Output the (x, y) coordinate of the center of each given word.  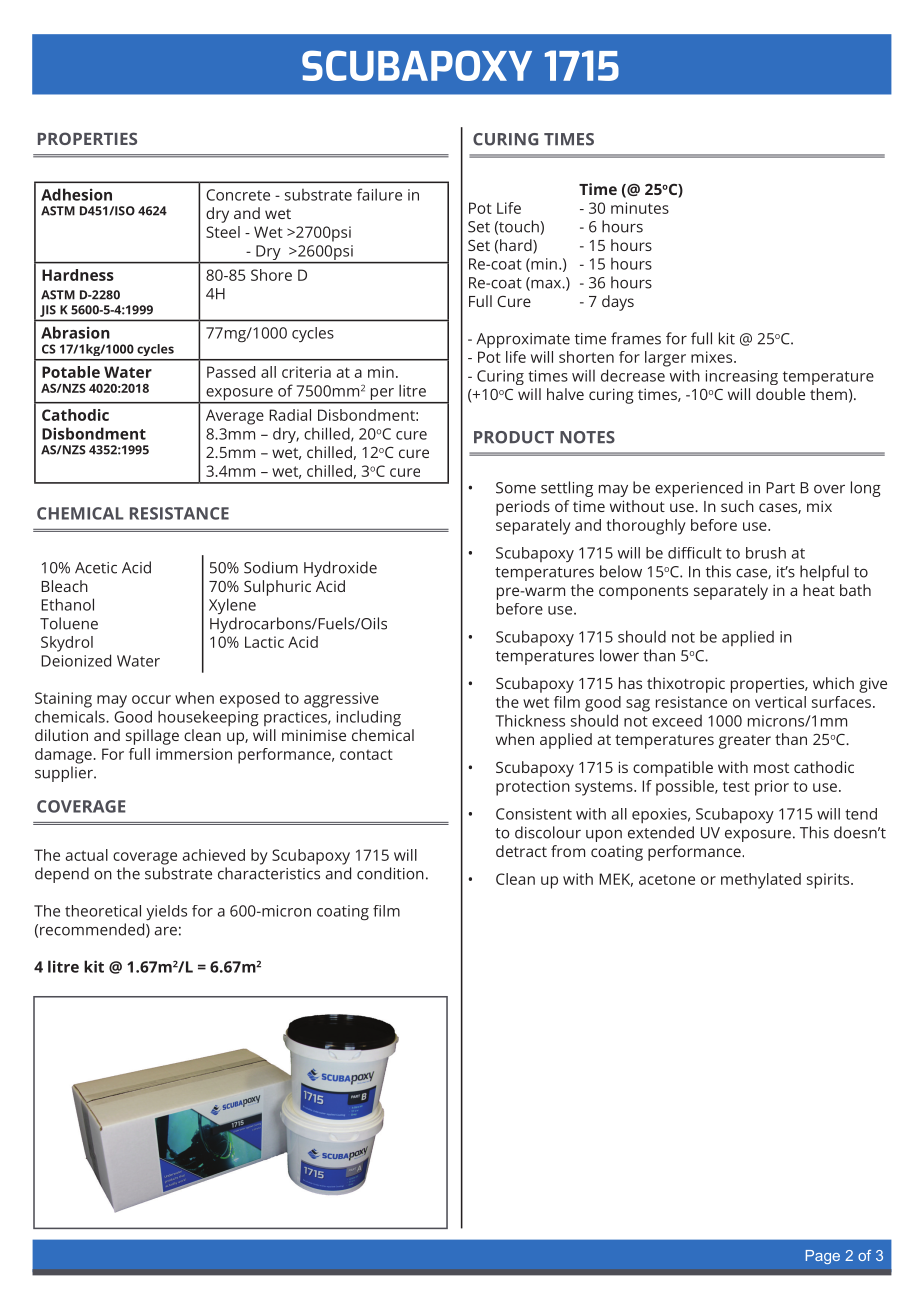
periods (523, 508)
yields (166, 912)
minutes (640, 208)
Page (823, 1257)
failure (379, 194)
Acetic (96, 568)
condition (390, 873)
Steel (223, 232)
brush (766, 553)
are (166, 931)
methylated (761, 881)
